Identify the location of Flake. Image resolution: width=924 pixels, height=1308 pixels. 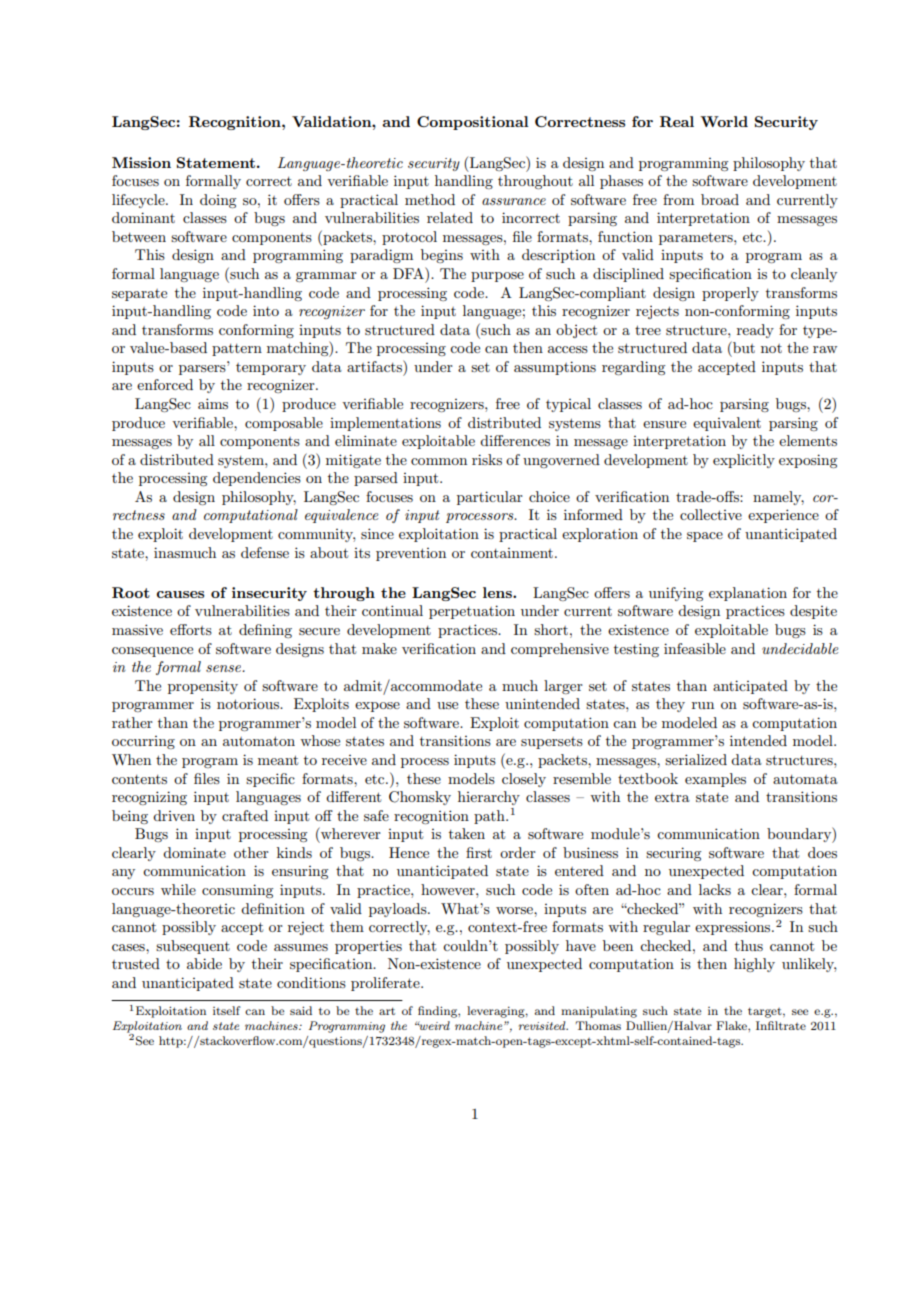
(732, 1025).
